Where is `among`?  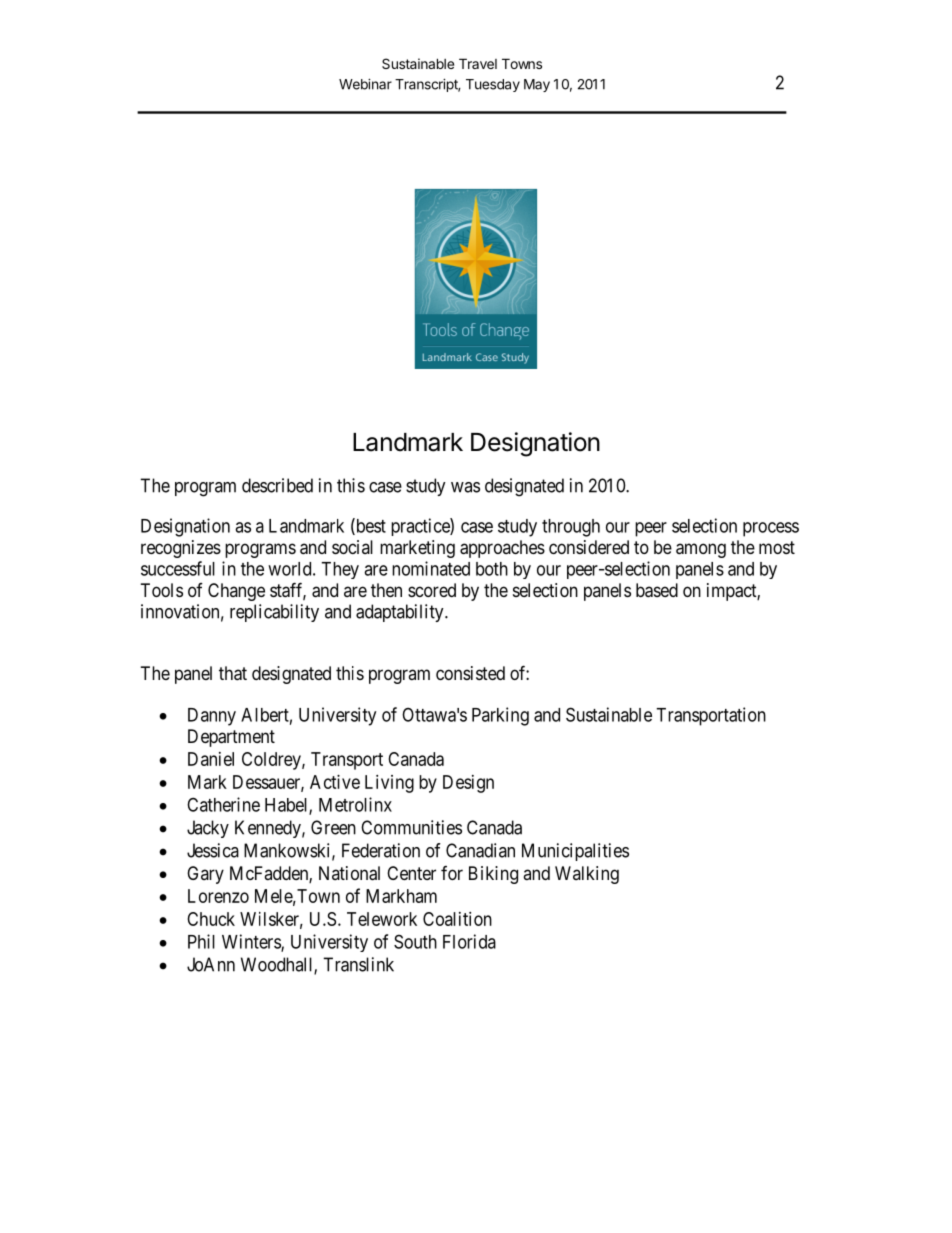
among is located at coordinates (701, 550).
